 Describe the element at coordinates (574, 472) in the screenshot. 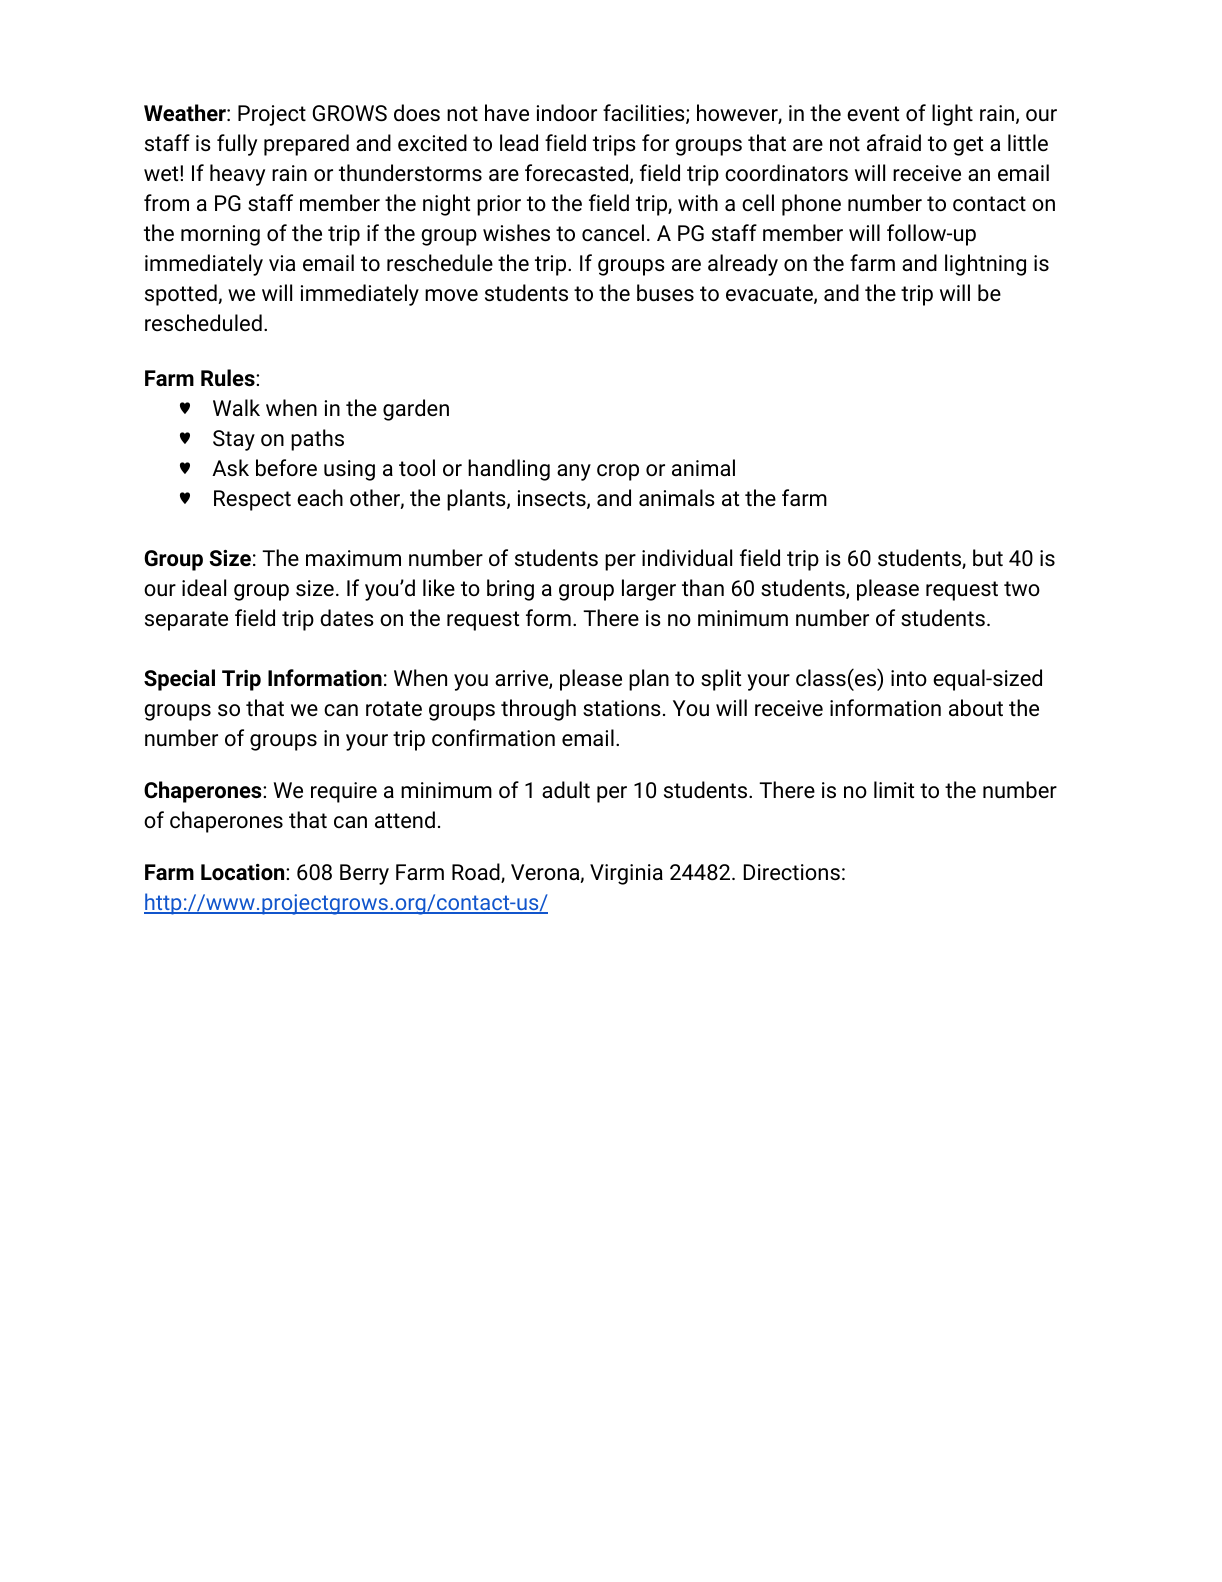

I see `any` at that location.
